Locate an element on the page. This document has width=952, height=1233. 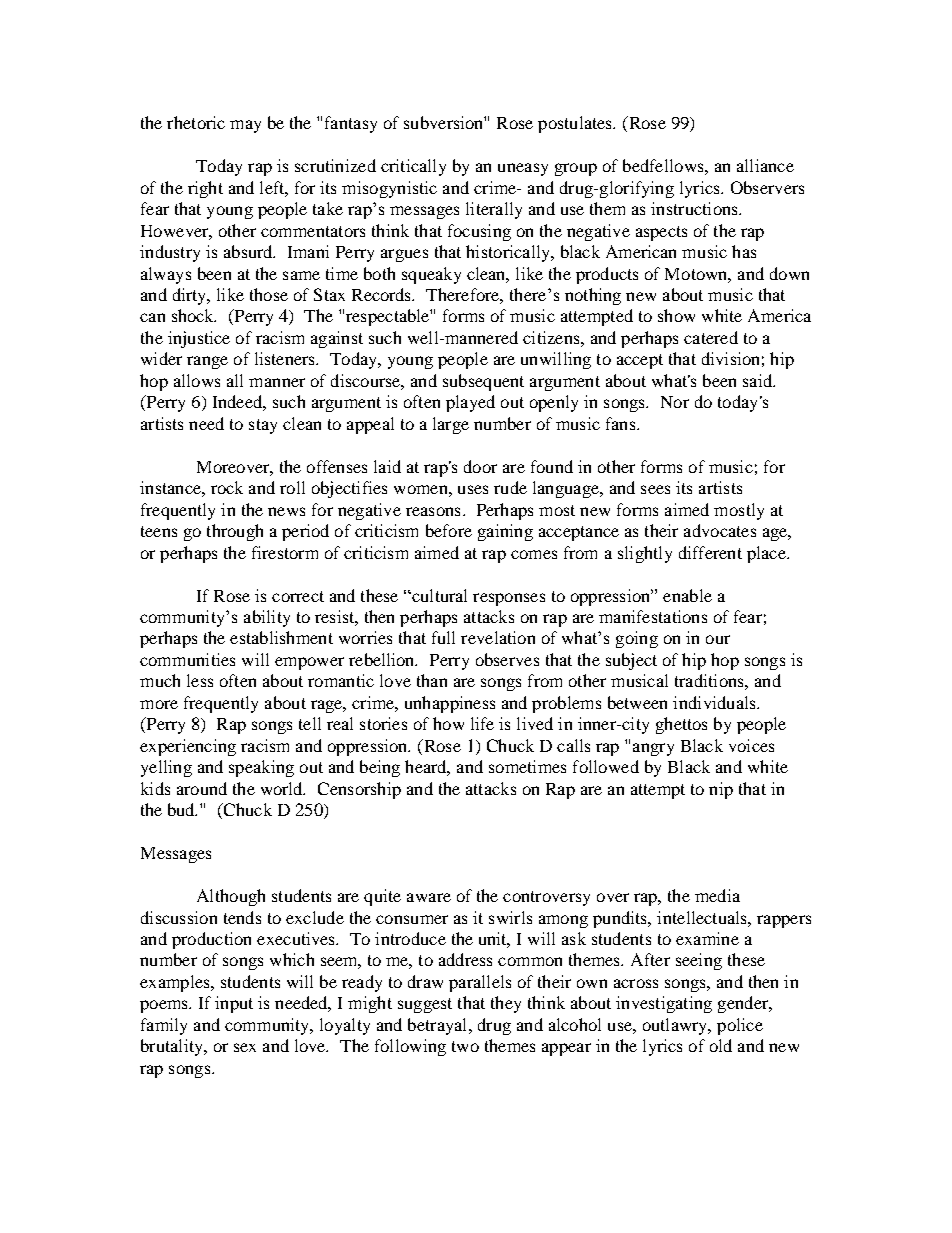
enable is located at coordinates (687, 595).
